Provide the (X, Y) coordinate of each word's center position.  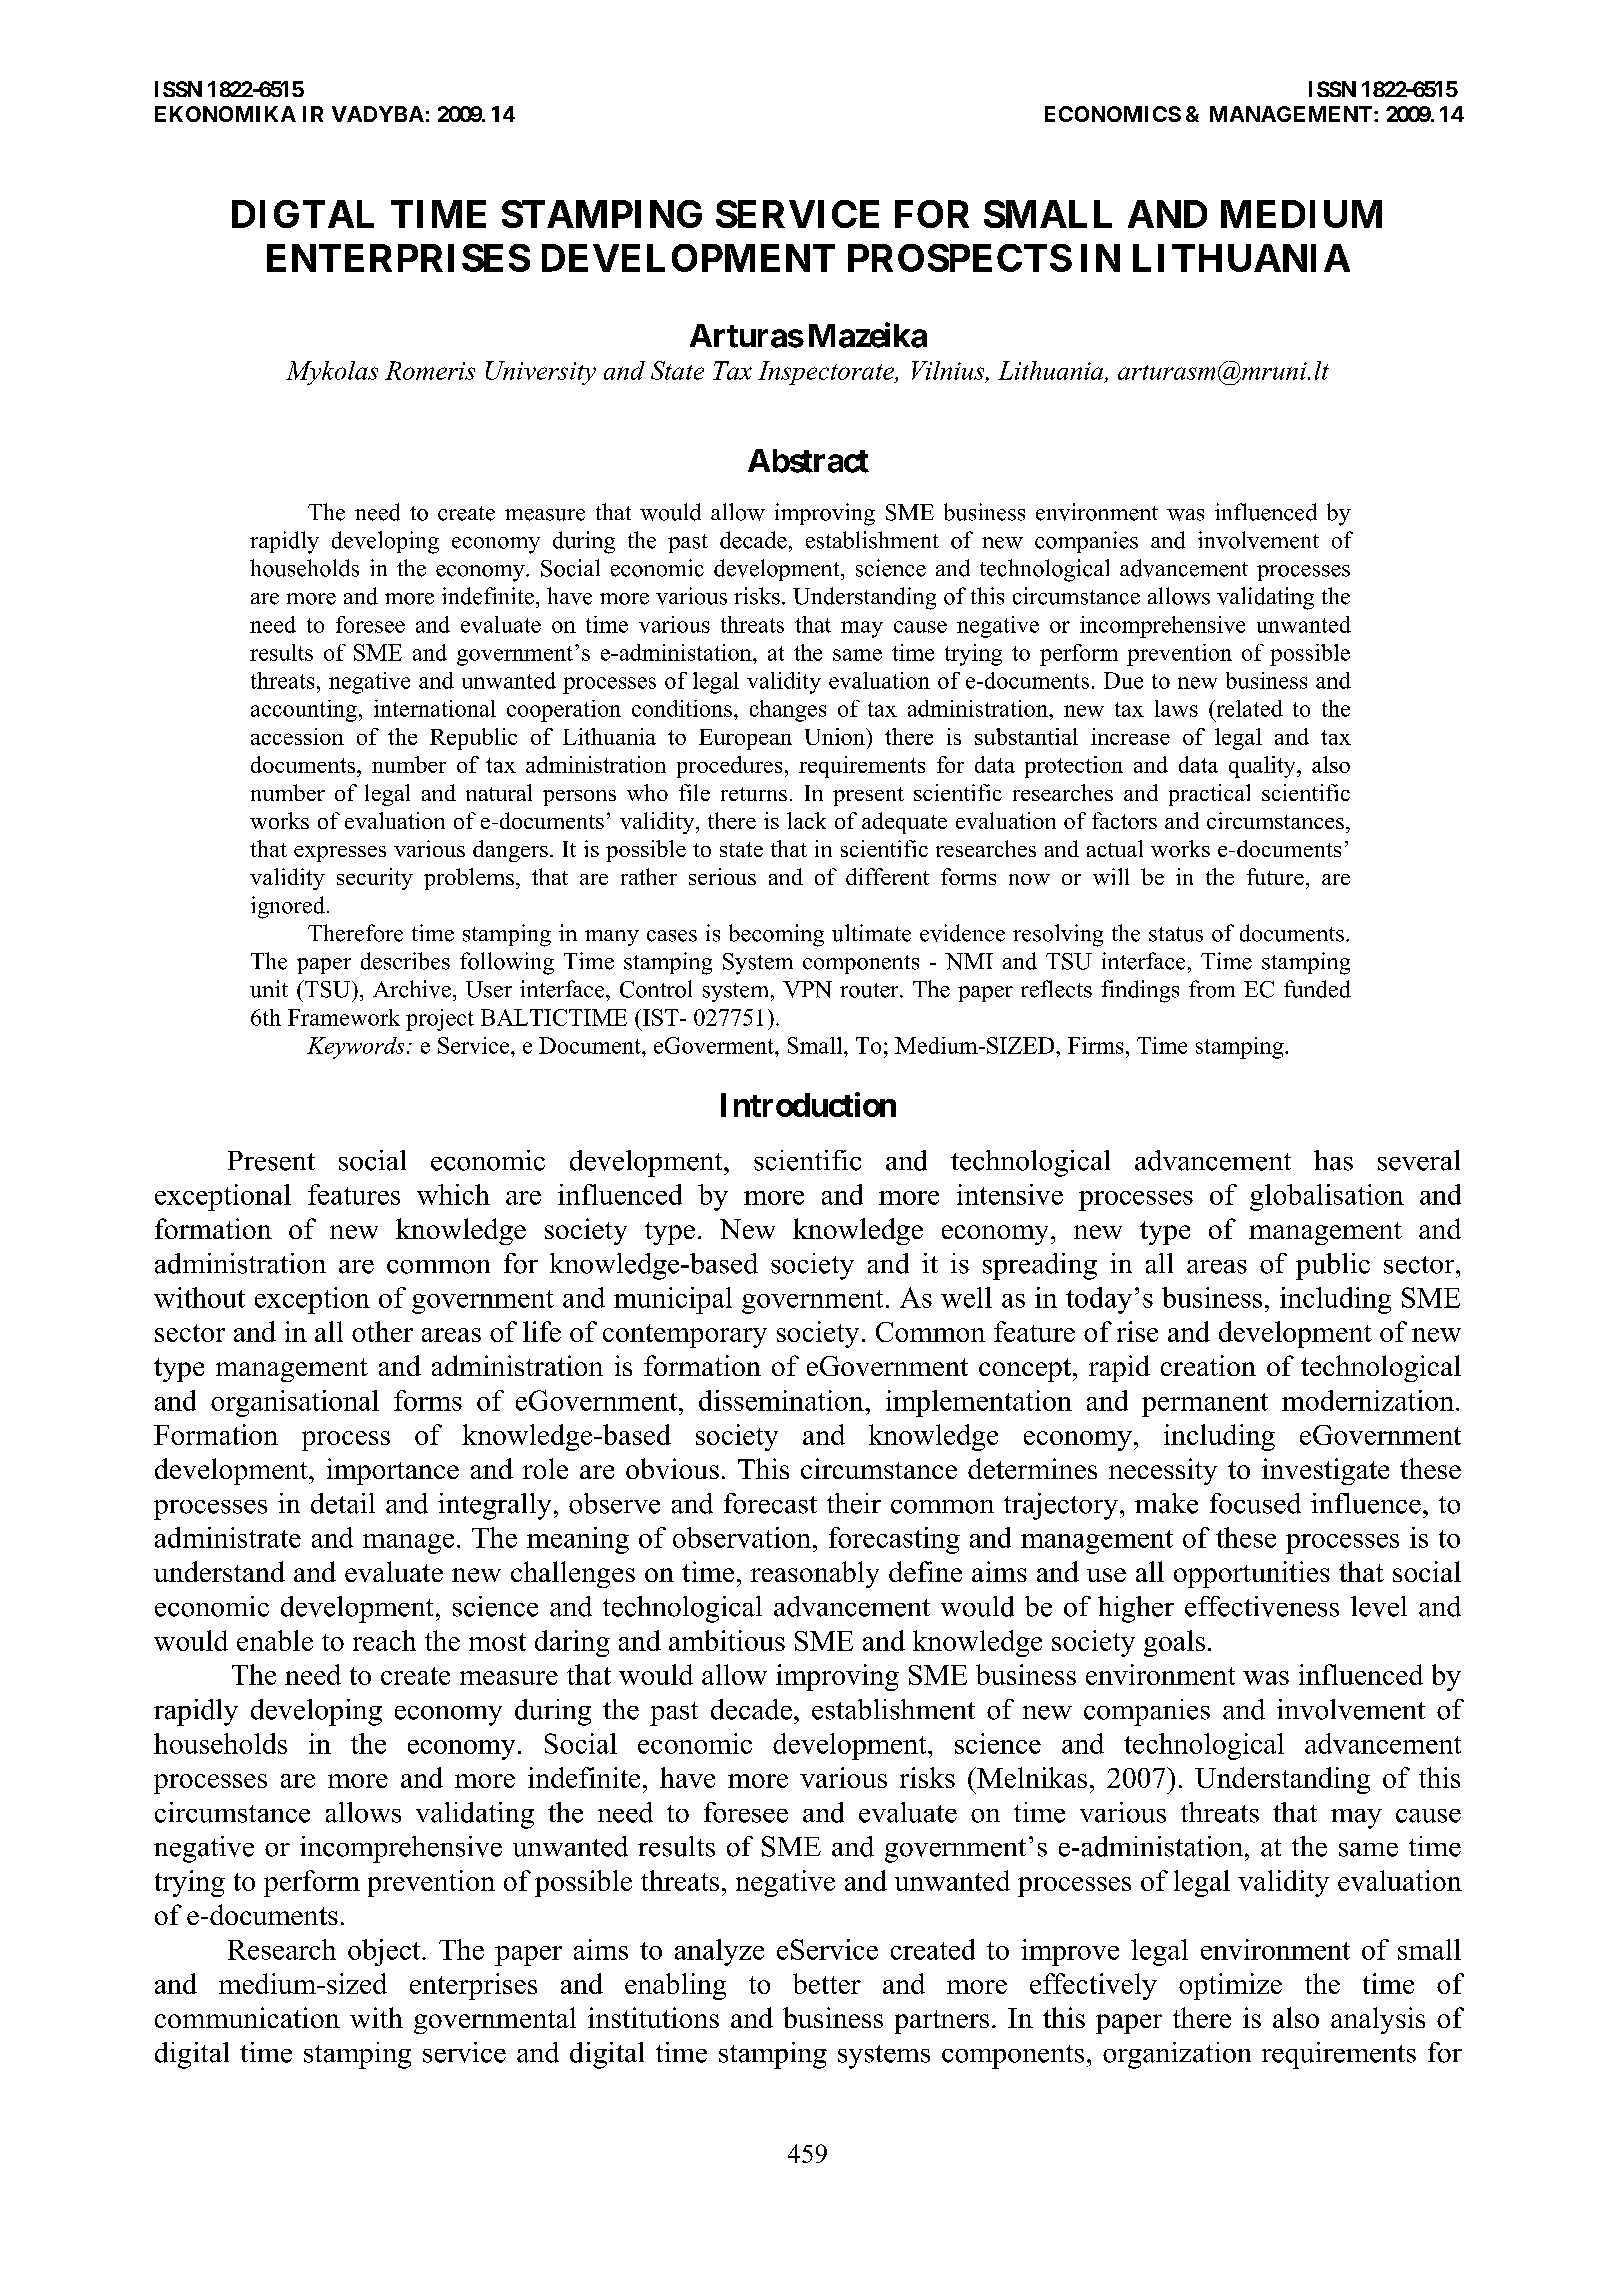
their (854, 1503)
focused (1255, 1503)
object (385, 1952)
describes (405, 961)
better (827, 1983)
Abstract (808, 461)
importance (393, 1471)
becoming (776, 935)
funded (1317, 989)
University (541, 373)
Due (1123, 680)
